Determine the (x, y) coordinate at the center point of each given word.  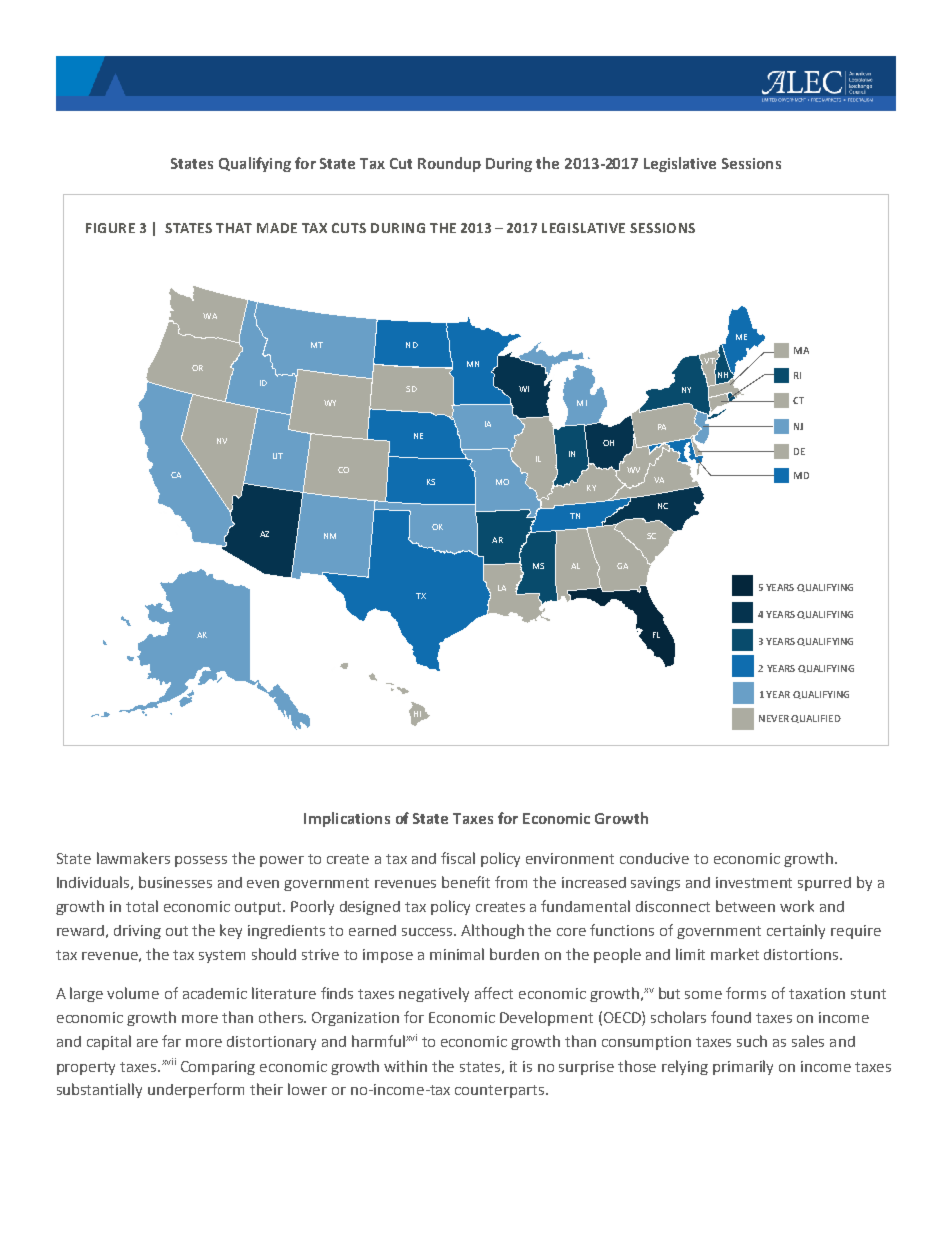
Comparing (218, 1068)
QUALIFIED (816, 719)
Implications (347, 819)
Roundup (449, 164)
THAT (234, 228)
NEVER (774, 718)
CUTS (349, 228)
